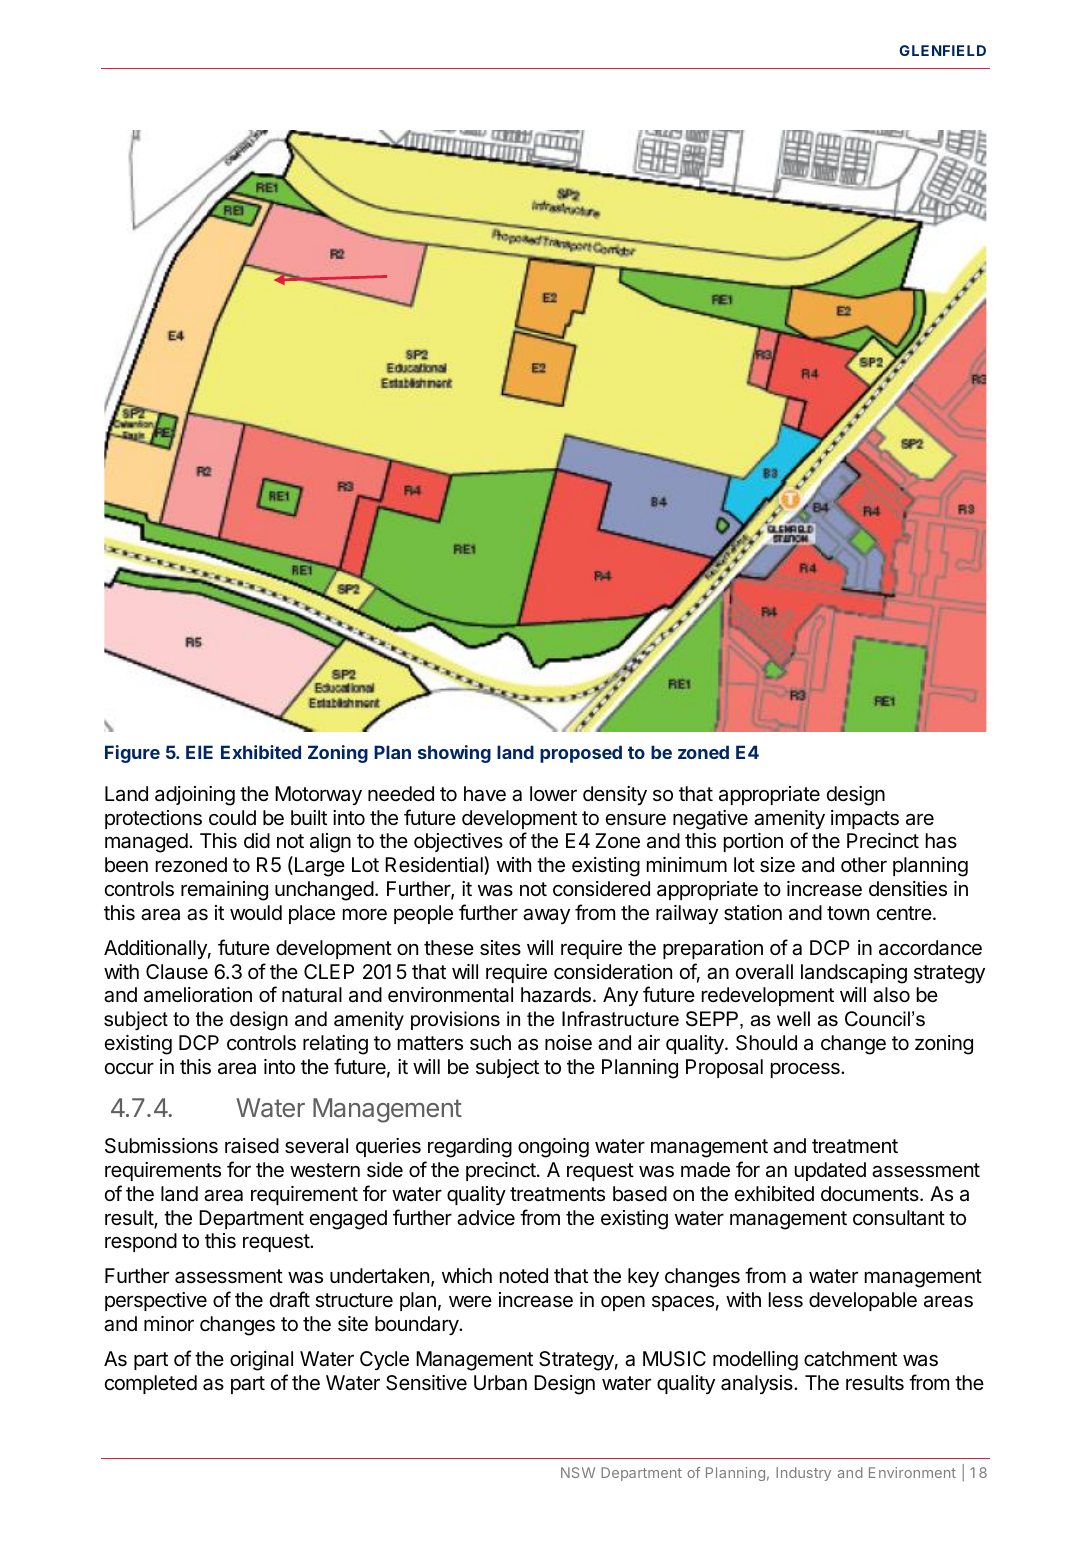  What do you see at coordinates (553, 1148) in the document?
I see `ongoing` at bounding box center [553, 1148].
